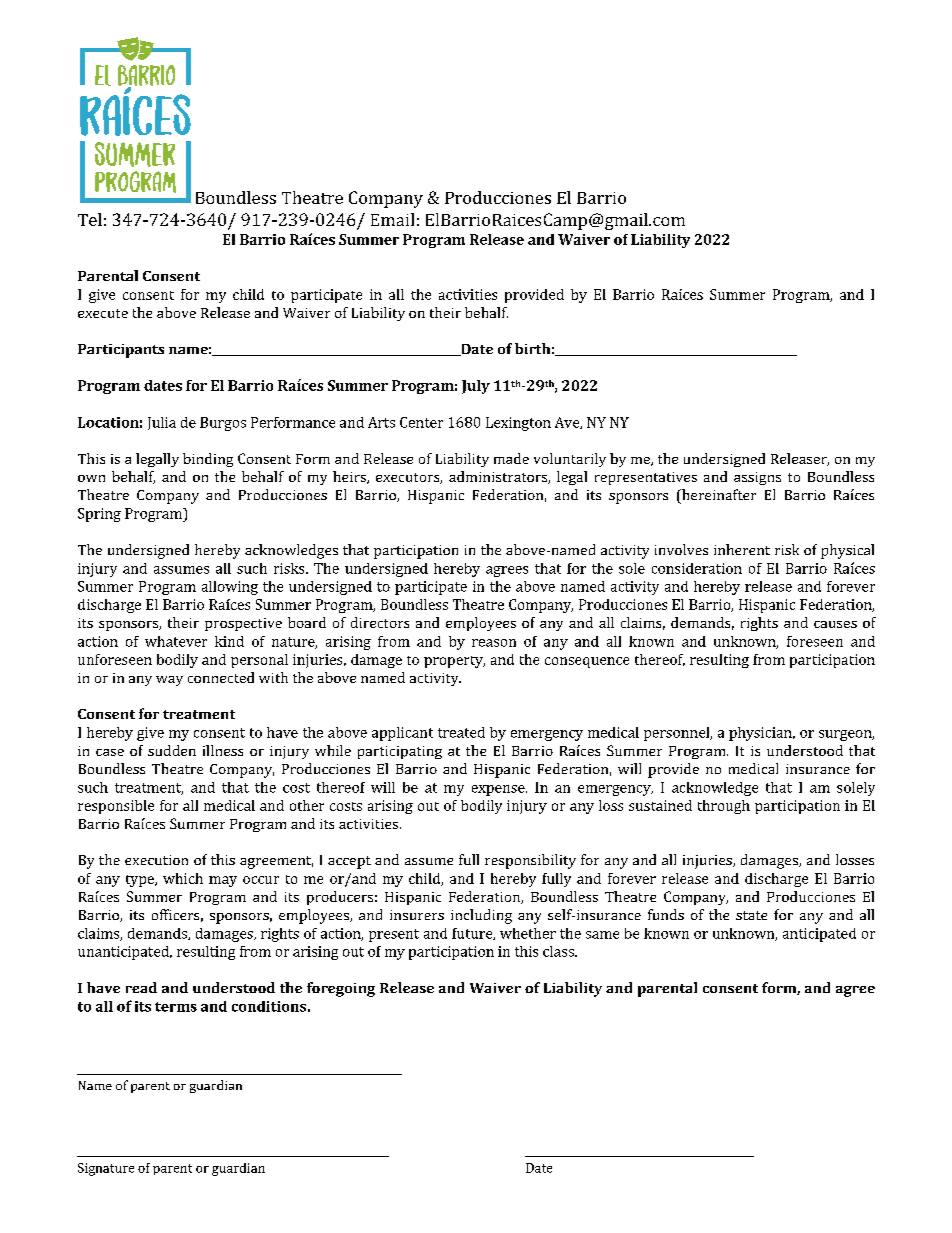  What do you see at coordinates (421, 422) in the page?
I see `Center` at bounding box center [421, 422].
